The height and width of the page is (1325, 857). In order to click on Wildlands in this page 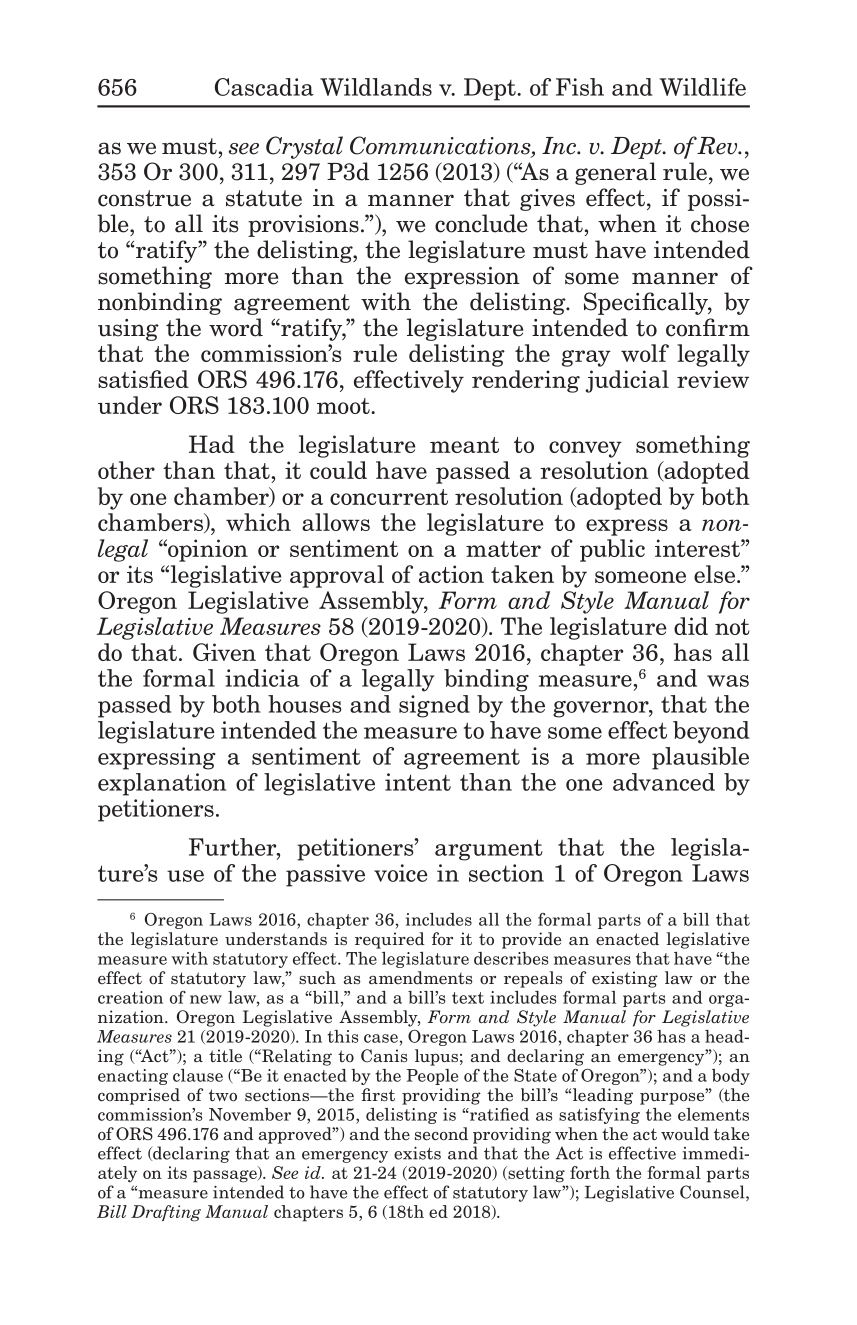, I will do `click(376, 87)`.
